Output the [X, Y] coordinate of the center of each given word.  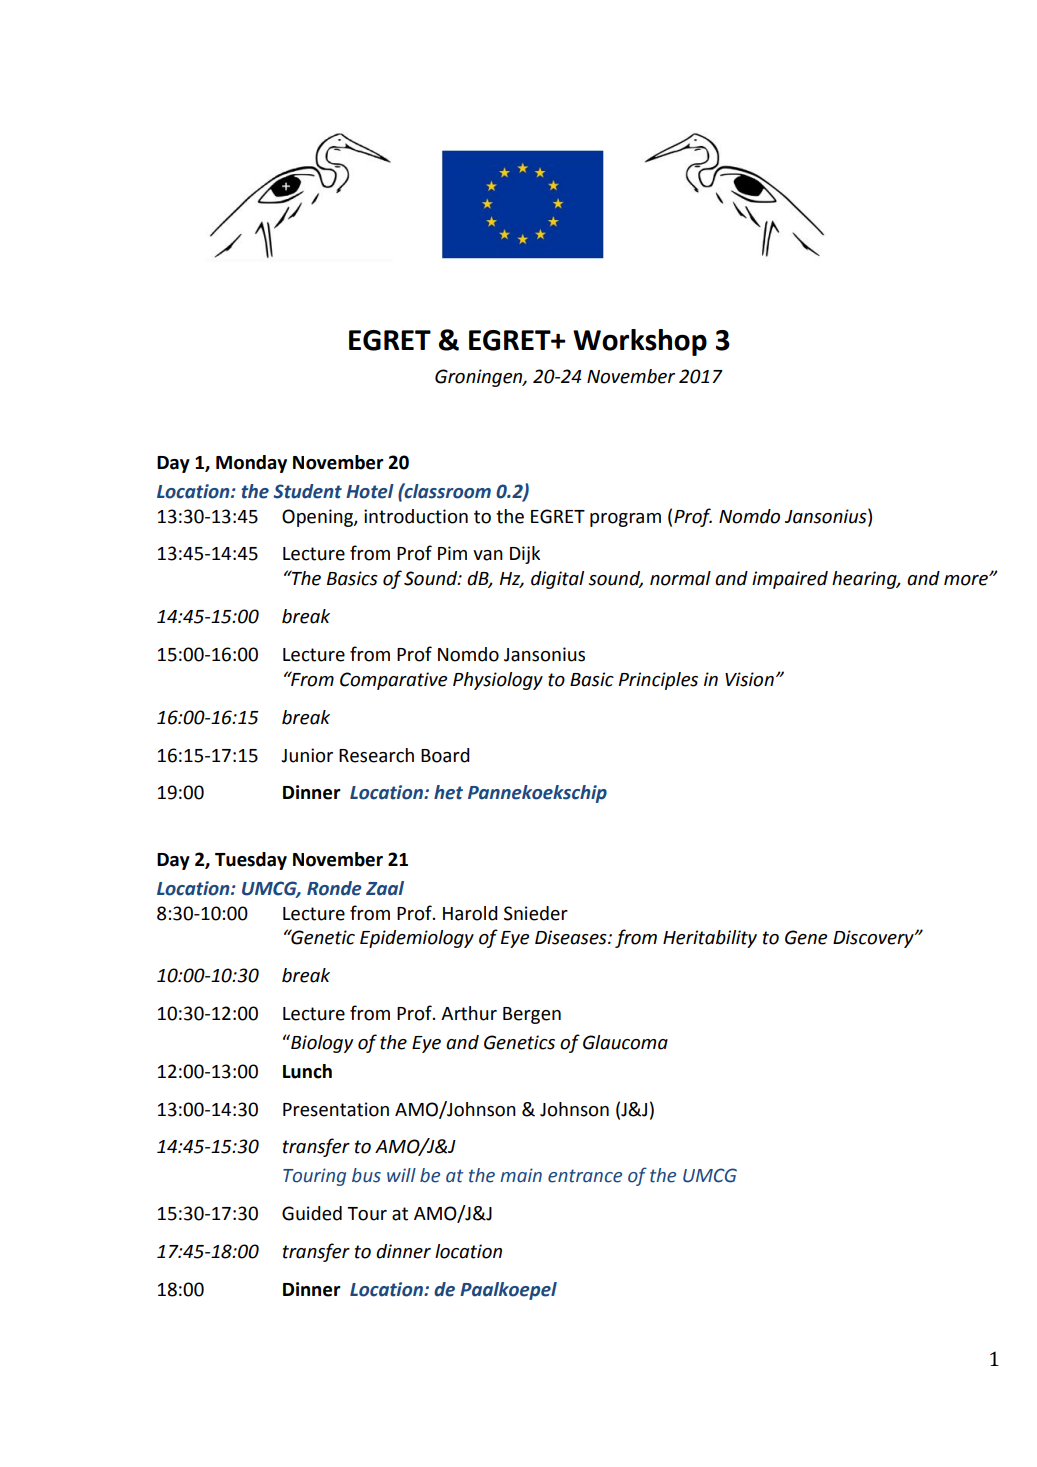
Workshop [640, 342]
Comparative [393, 681]
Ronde [334, 888]
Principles [658, 681]
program [625, 520]
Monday [251, 464]
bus [366, 1175]
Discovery [874, 939]
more [967, 580]
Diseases [572, 937]
